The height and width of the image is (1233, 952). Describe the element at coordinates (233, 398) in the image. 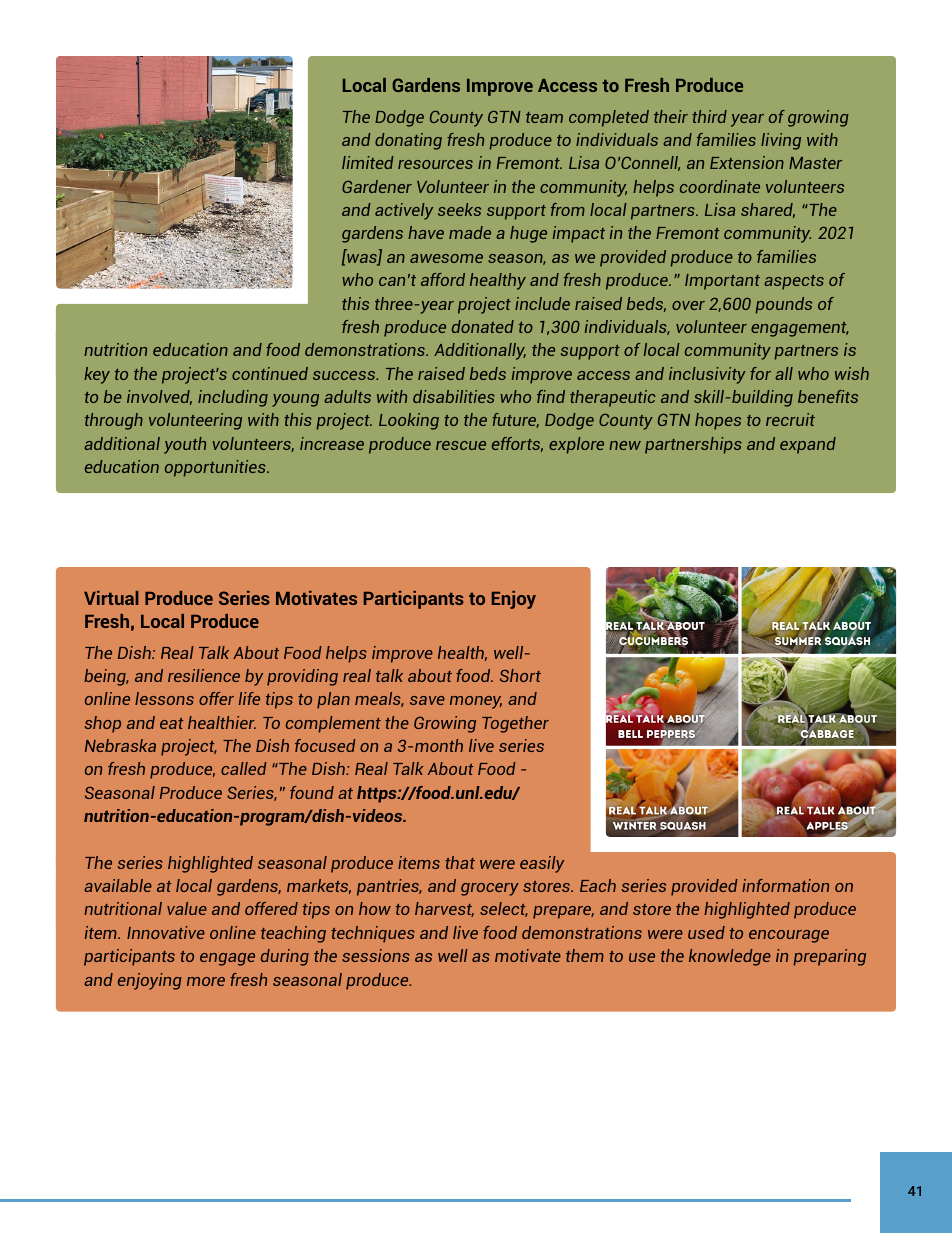

I see `including` at that location.
